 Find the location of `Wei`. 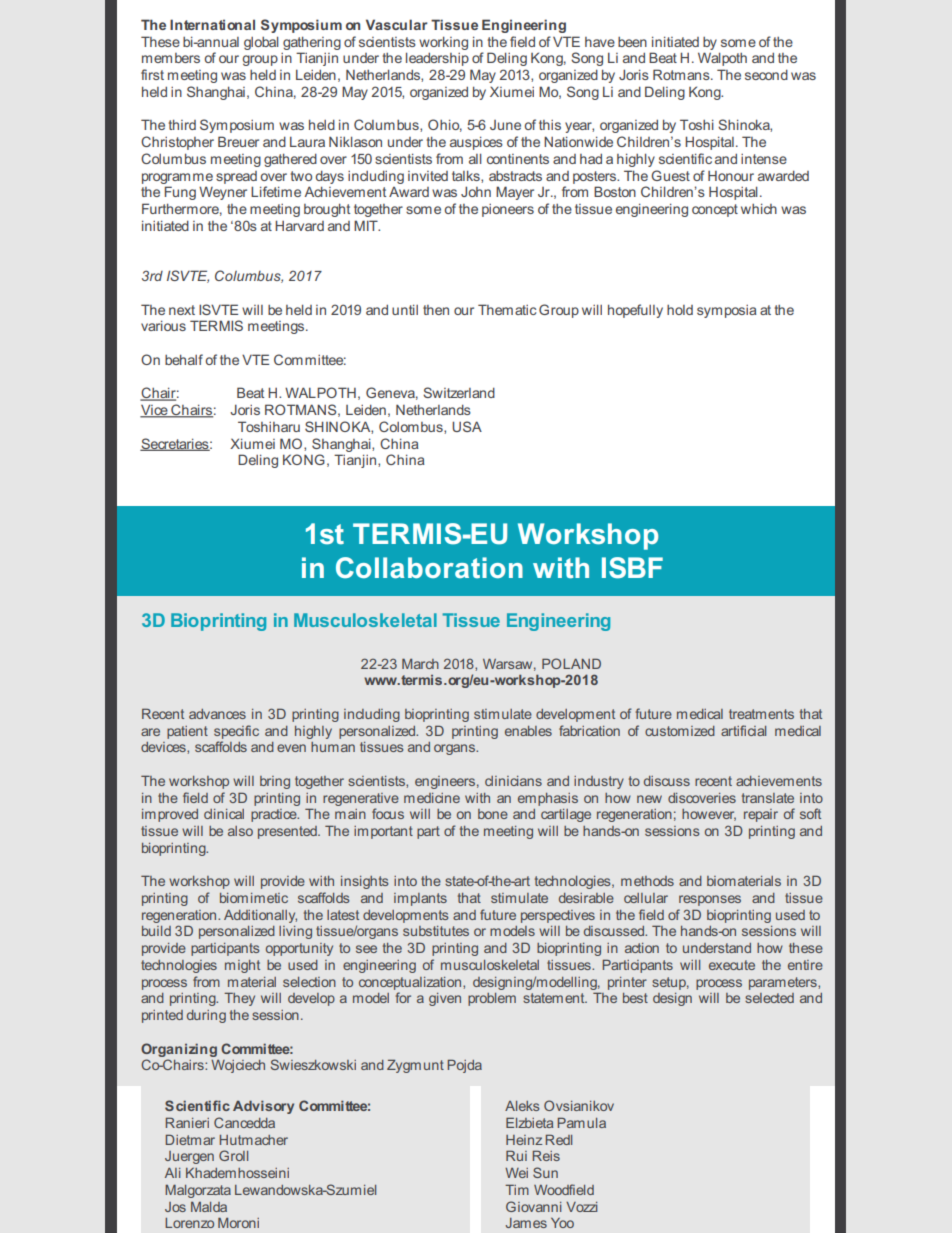

Wei is located at coordinates (516, 1173).
